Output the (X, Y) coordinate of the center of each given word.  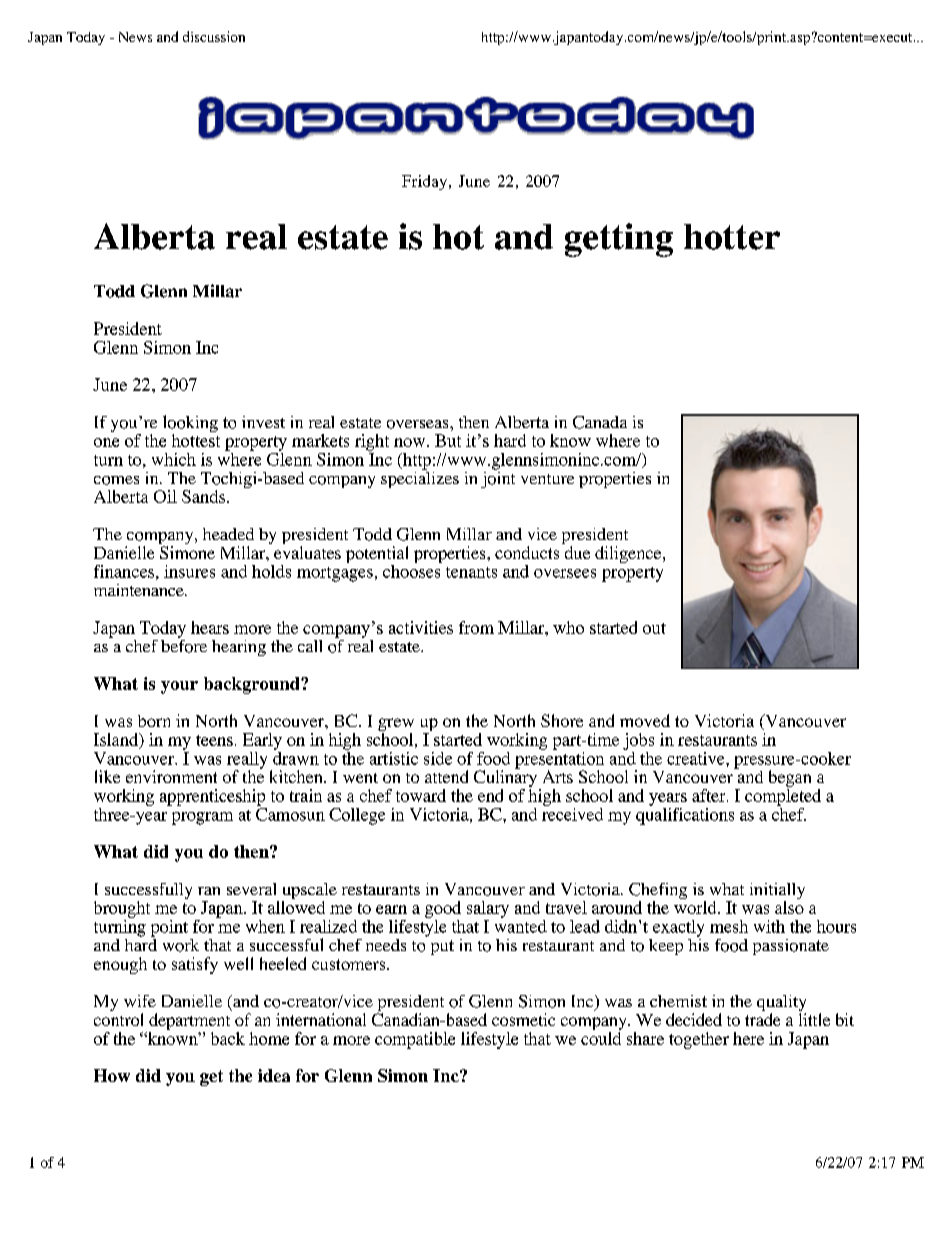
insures (189, 571)
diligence (629, 554)
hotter (732, 237)
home (269, 1038)
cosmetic (523, 1019)
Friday (426, 182)
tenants (471, 572)
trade (762, 1019)
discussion (214, 36)
